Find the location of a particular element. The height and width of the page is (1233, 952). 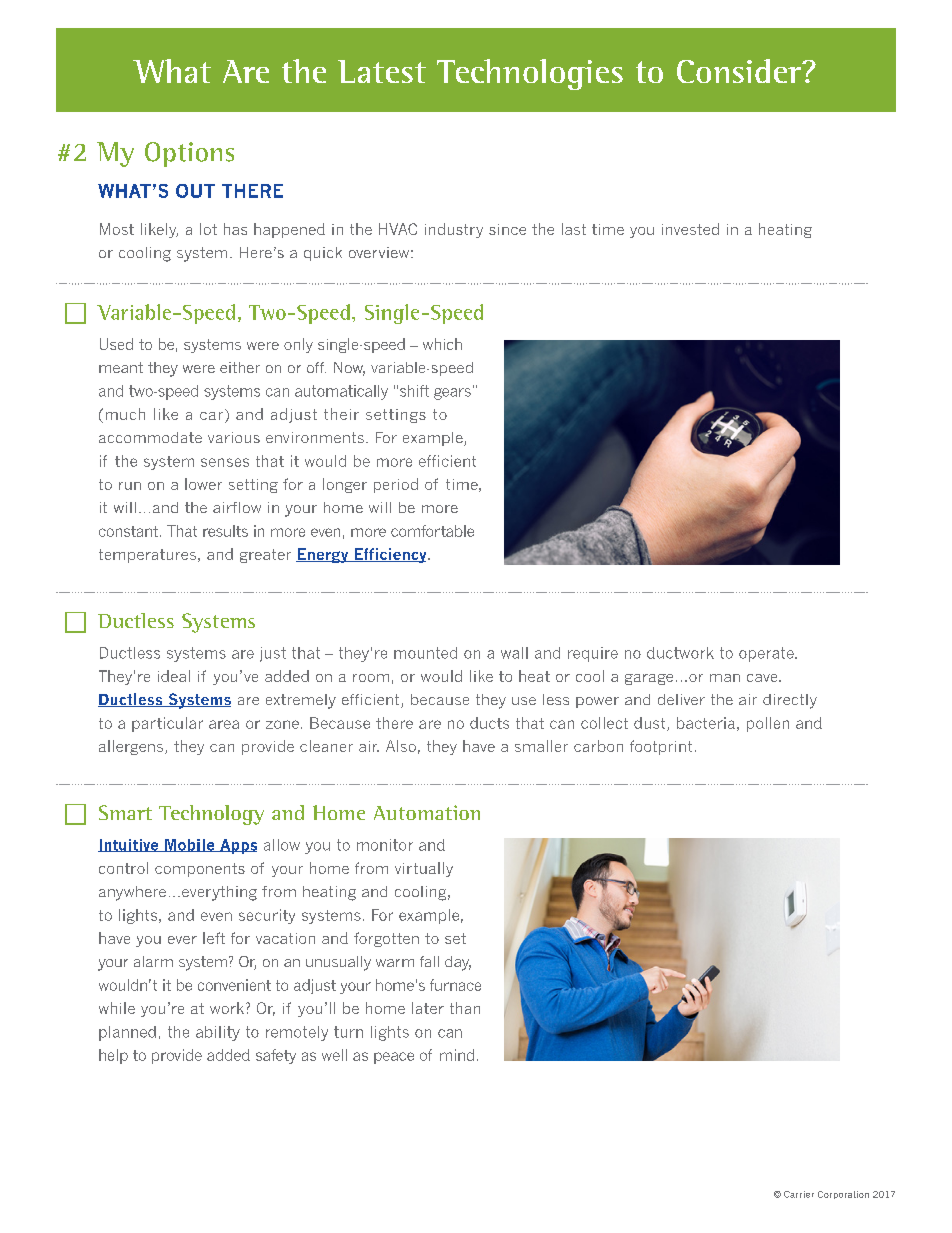

wall is located at coordinates (514, 653).
